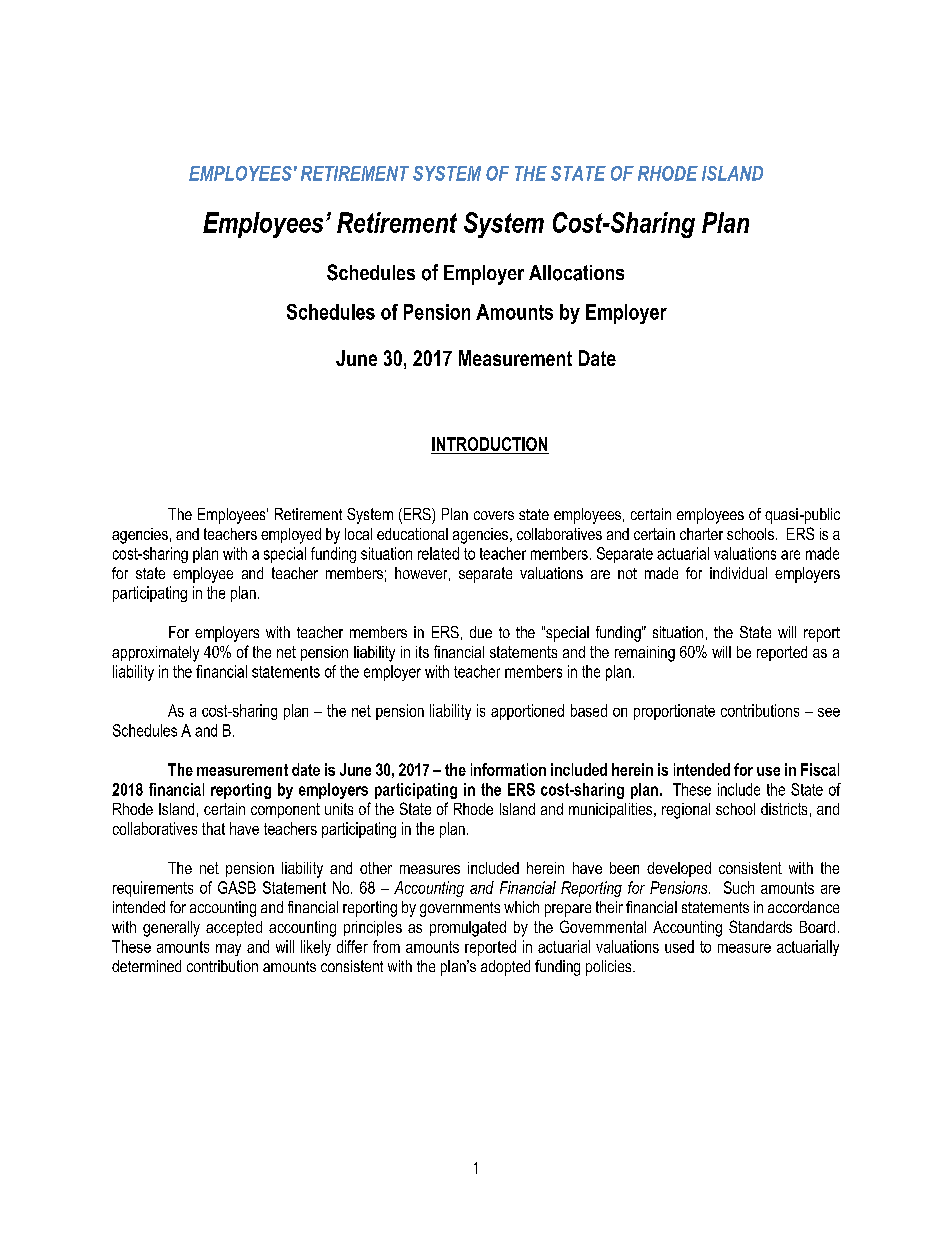  What do you see at coordinates (490, 445) in the screenshot?
I see `INTRODUCTION` at bounding box center [490, 445].
